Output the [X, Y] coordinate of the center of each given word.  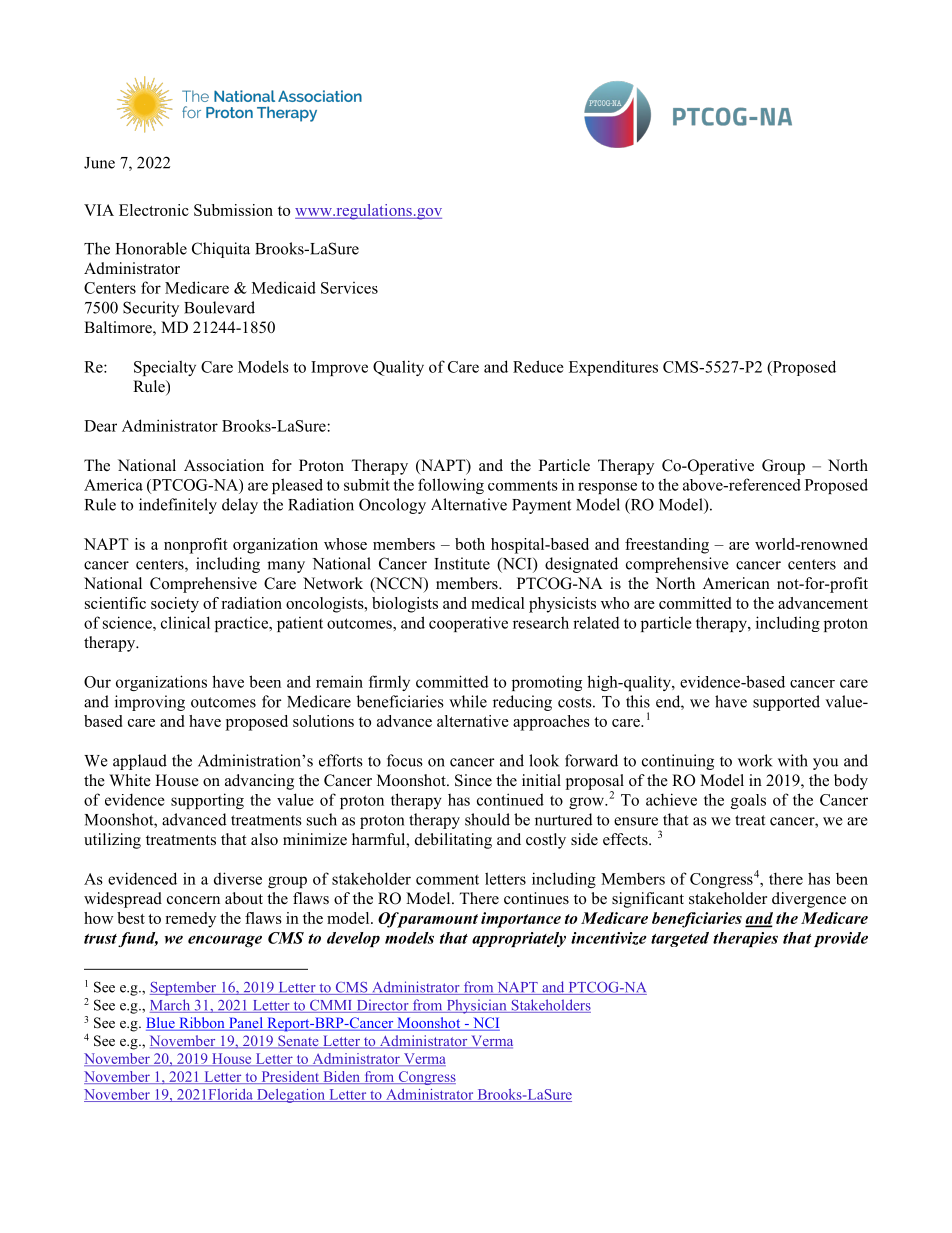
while [468, 701]
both [470, 544]
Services [349, 288]
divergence [809, 900]
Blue [161, 1024]
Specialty [165, 368]
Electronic [154, 210]
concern [193, 900]
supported [786, 703]
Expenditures [613, 368]
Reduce [538, 366]
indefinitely [178, 506]
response [607, 488]
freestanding [667, 546]
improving [150, 703]
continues [536, 898]
